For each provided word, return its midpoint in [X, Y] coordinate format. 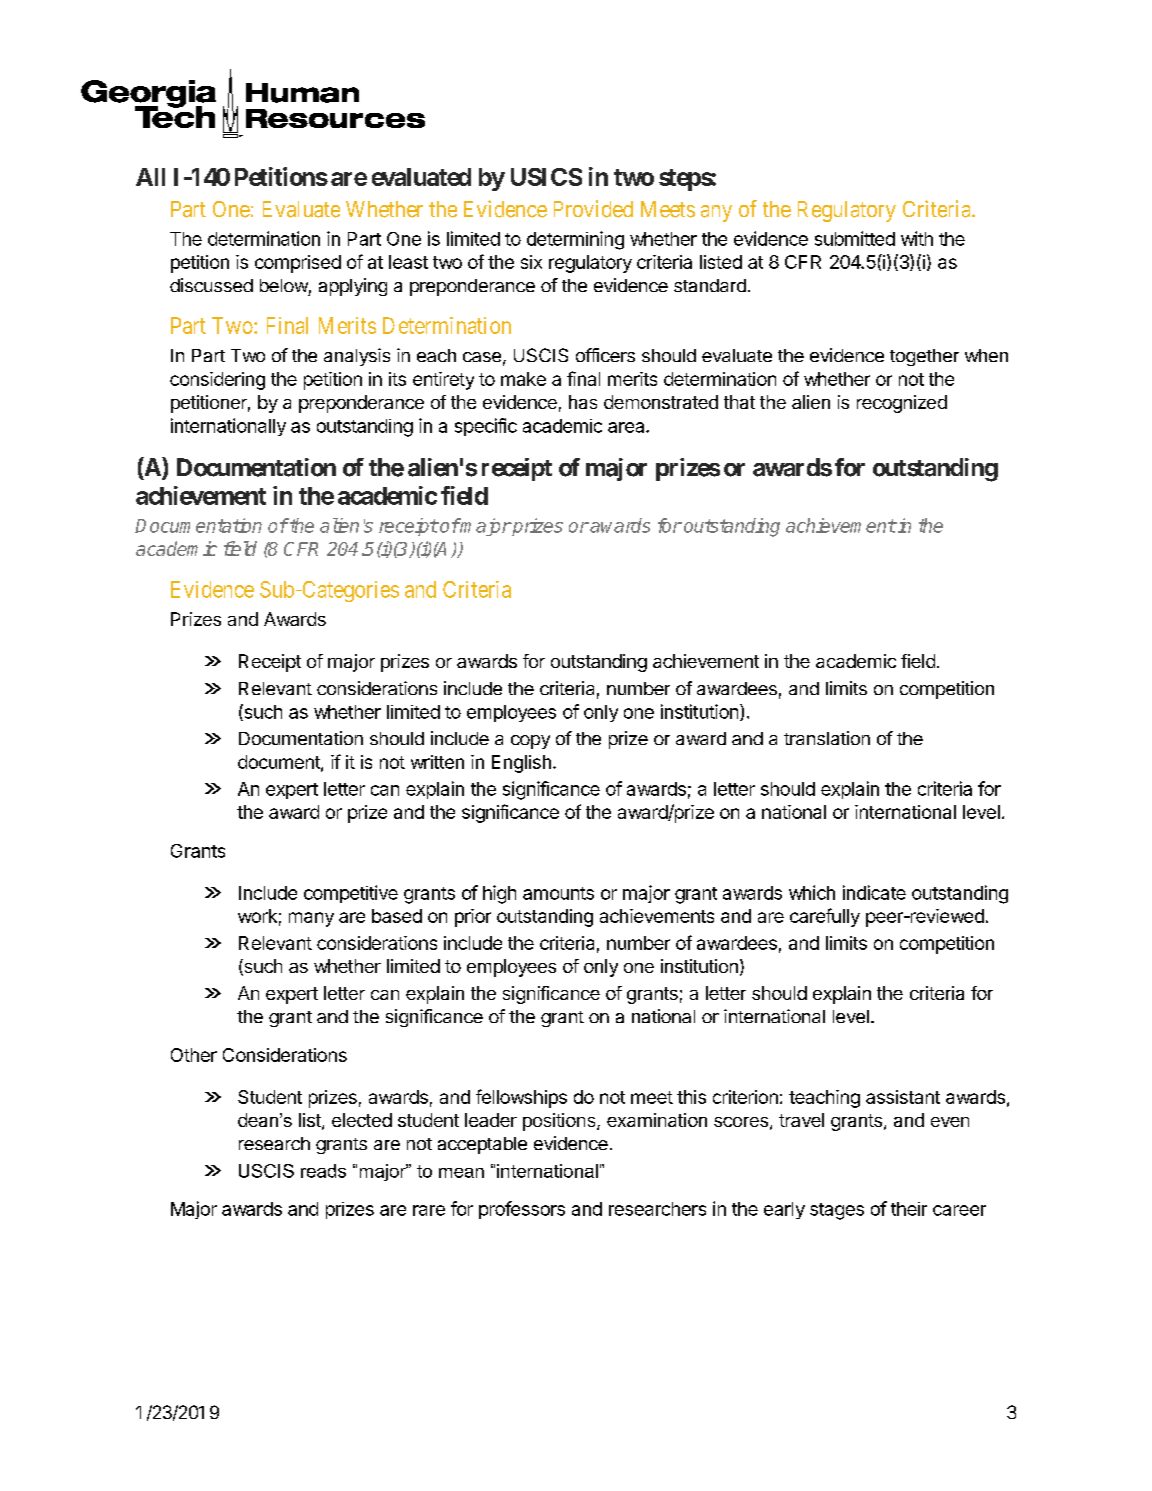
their [909, 1209]
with [917, 238]
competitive [351, 894]
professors [522, 1210]
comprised [298, 264]
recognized [902, 404]
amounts [558, 893]
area [627, 427]
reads [323, 1171]
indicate [874, 892]
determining [575, 240]
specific [486, 427]
